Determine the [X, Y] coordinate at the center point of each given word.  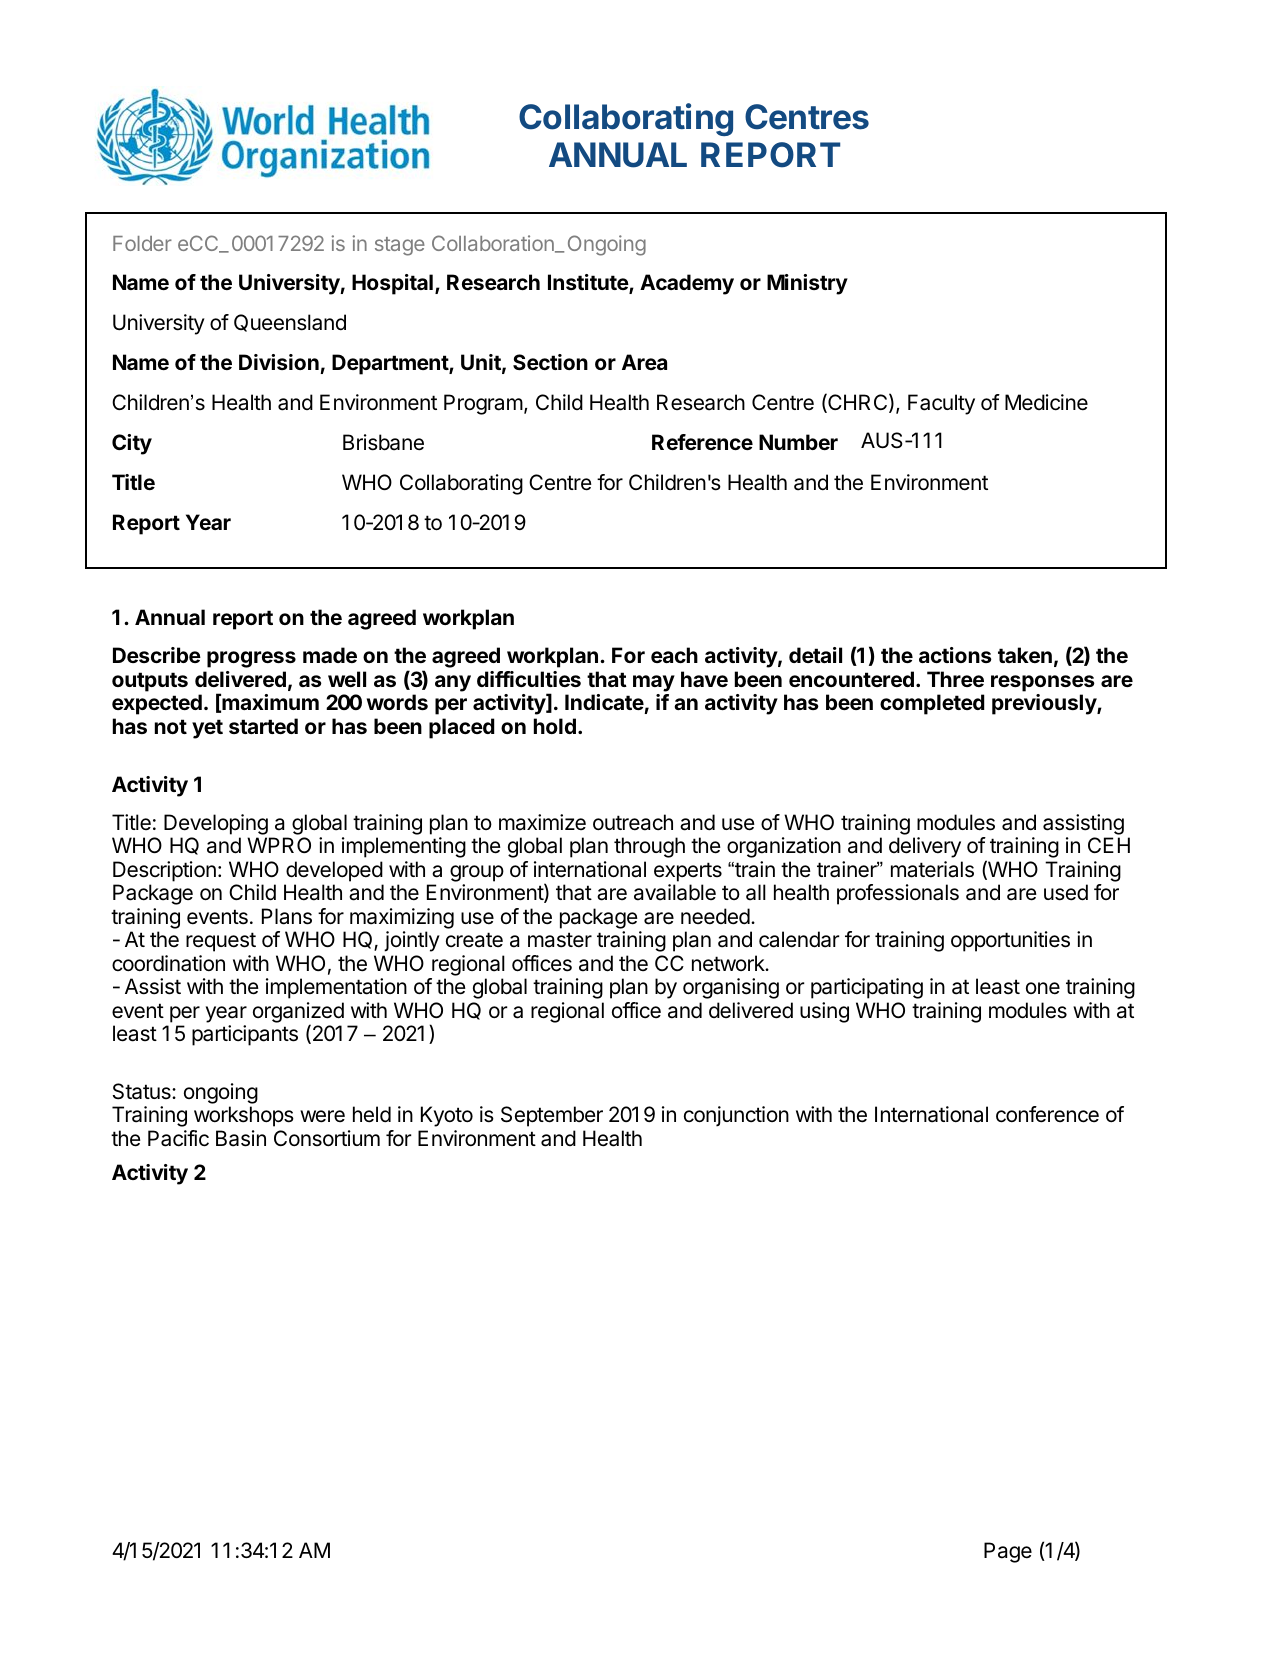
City [132, 444]
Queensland [290, 323]
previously [1045, 704]
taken [1025, 655]
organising [731, 988]
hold [555, 726]
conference [1047, 1114]
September [552, 1116]
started [263, 726]
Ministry [807, 284]
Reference [702, 442]
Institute [589, 283]
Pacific [178, 1138]
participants [245, 1035]
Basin [241, 1138]
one [1043, 988]
